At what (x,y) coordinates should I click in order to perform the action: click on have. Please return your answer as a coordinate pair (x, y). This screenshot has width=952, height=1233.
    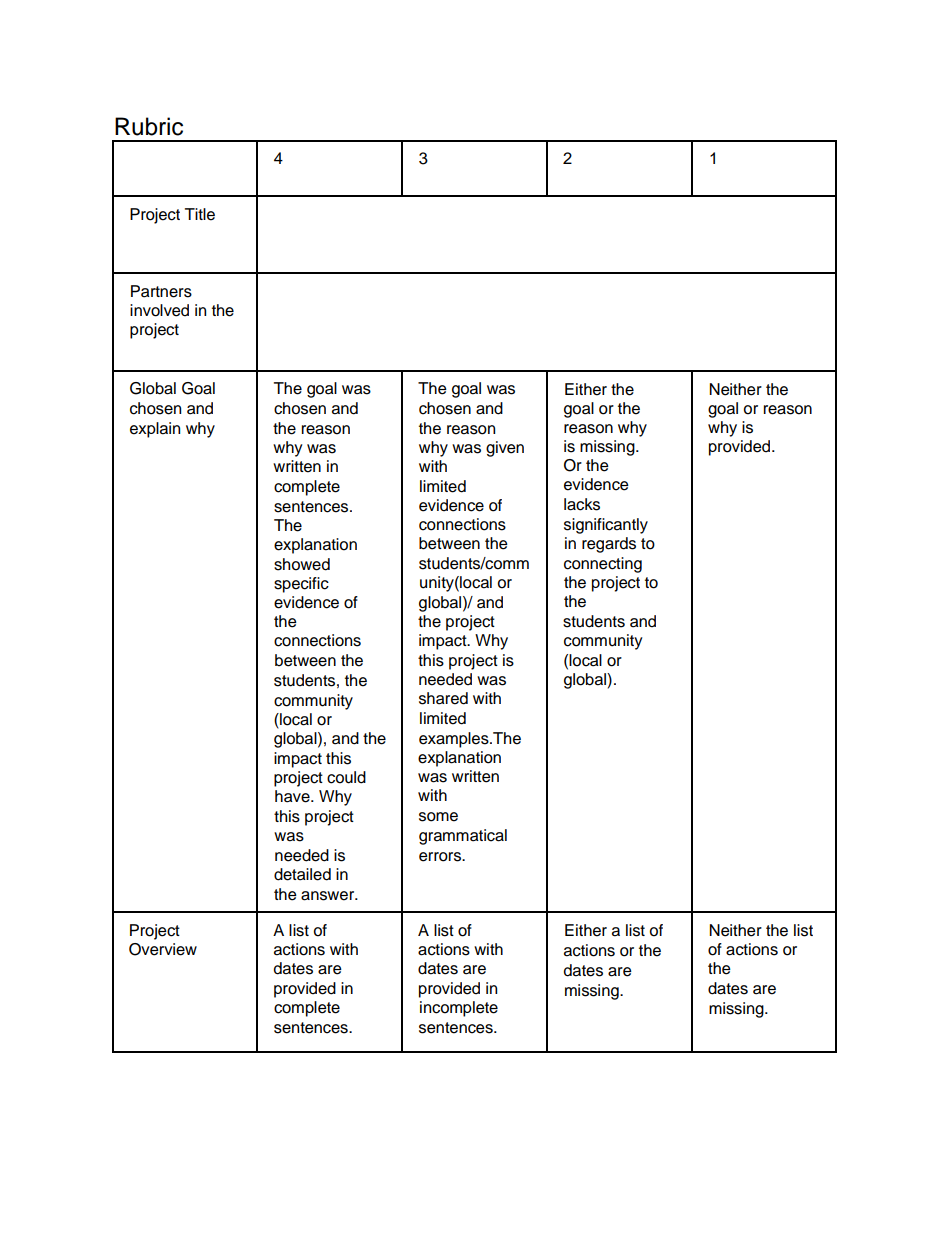
    Looking at the image, I should click on (293, 796).
